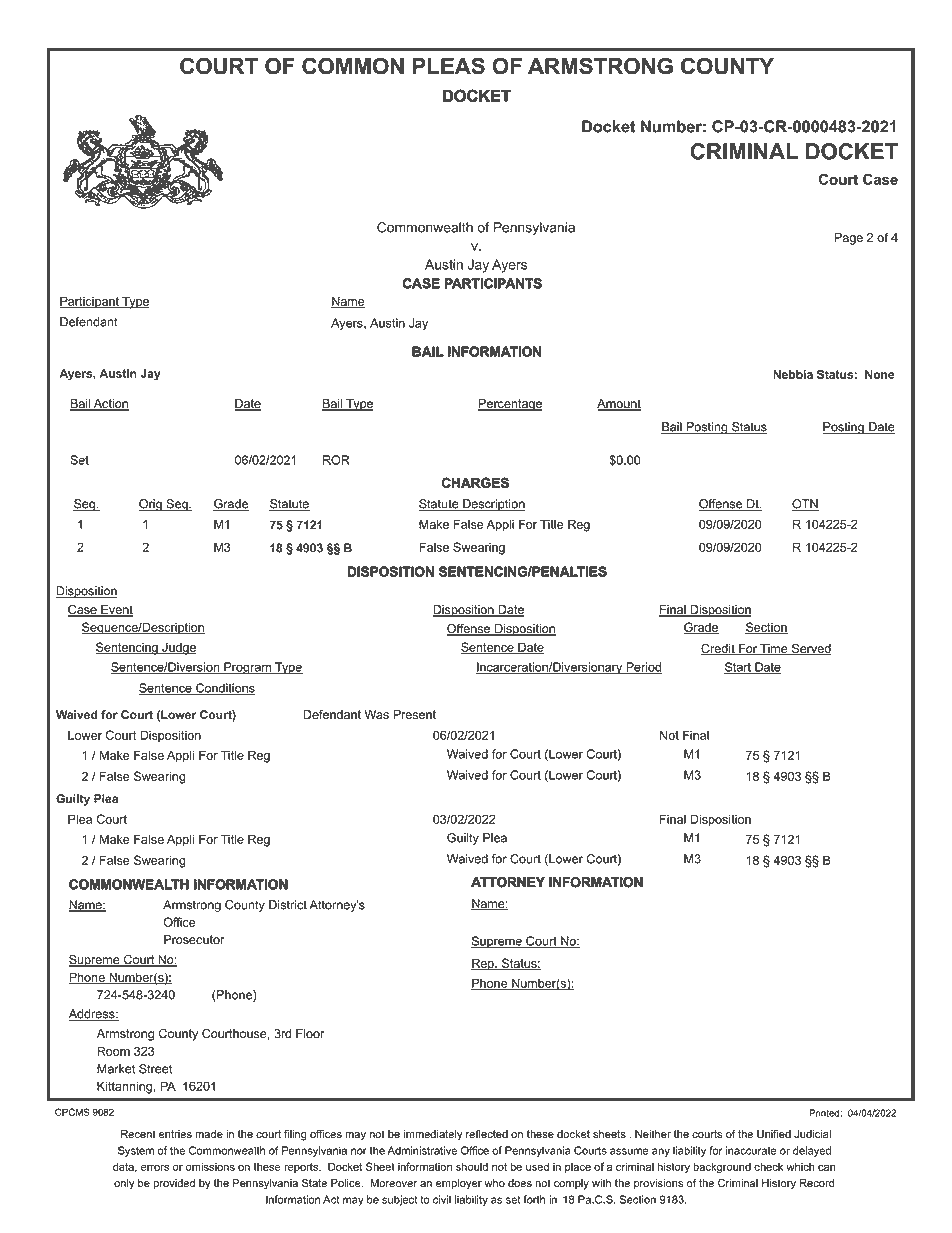  I want to click on which, so click(800, 1167).
